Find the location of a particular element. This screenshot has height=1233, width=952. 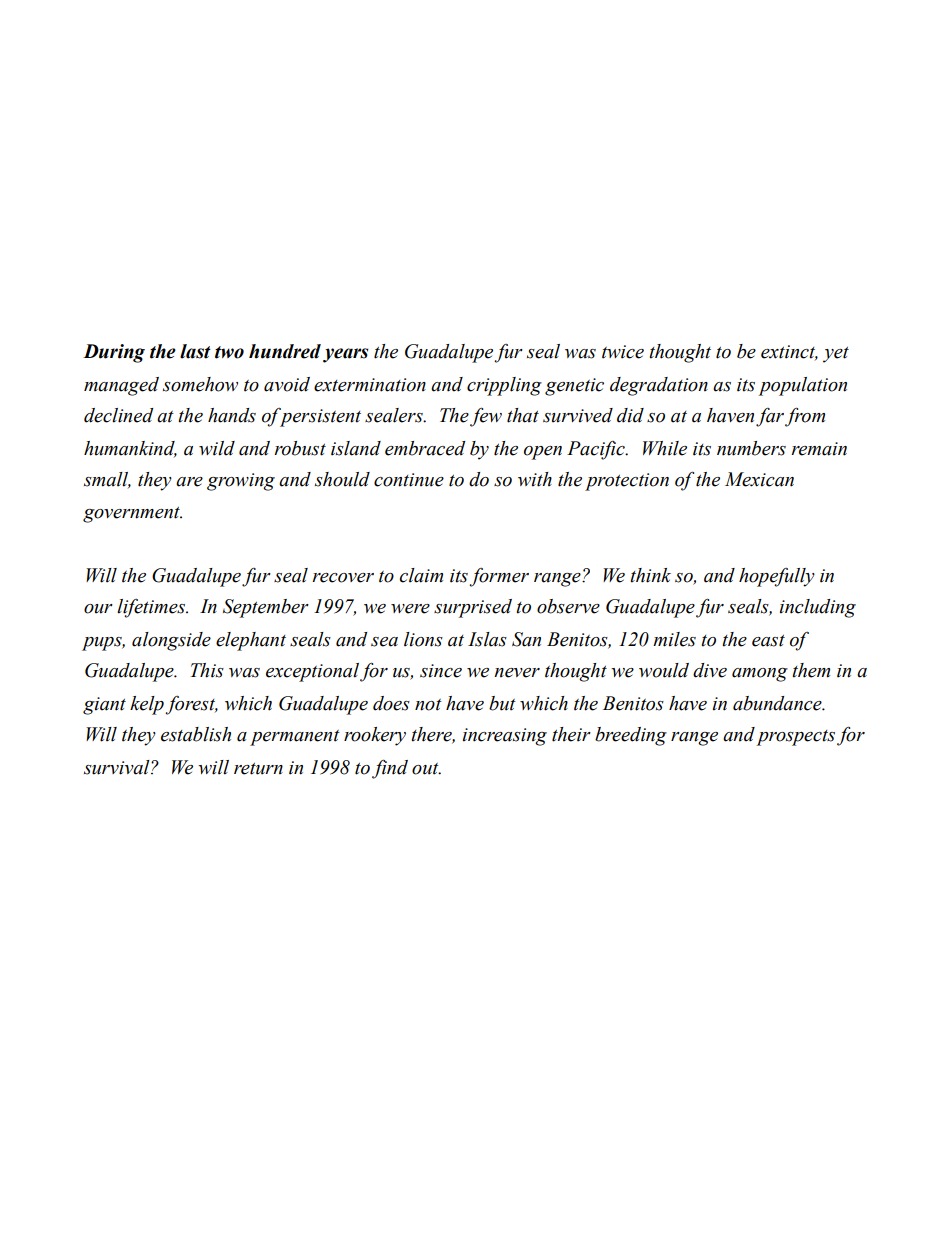

hopefully is located at coordinates (777, 577).
